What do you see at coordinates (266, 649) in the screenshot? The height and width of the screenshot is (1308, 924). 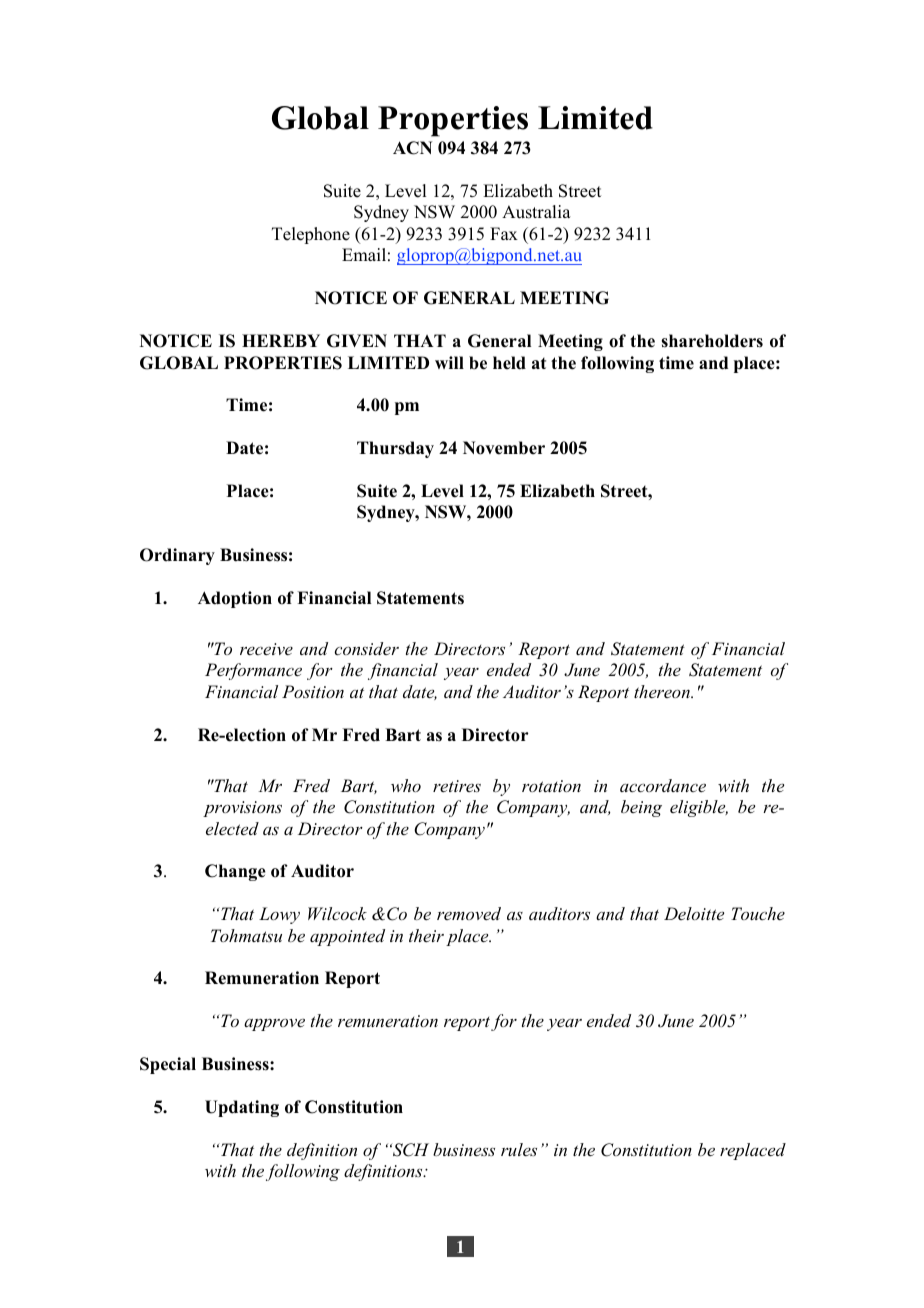 I see `receive` at bounding box center [266, 649].
